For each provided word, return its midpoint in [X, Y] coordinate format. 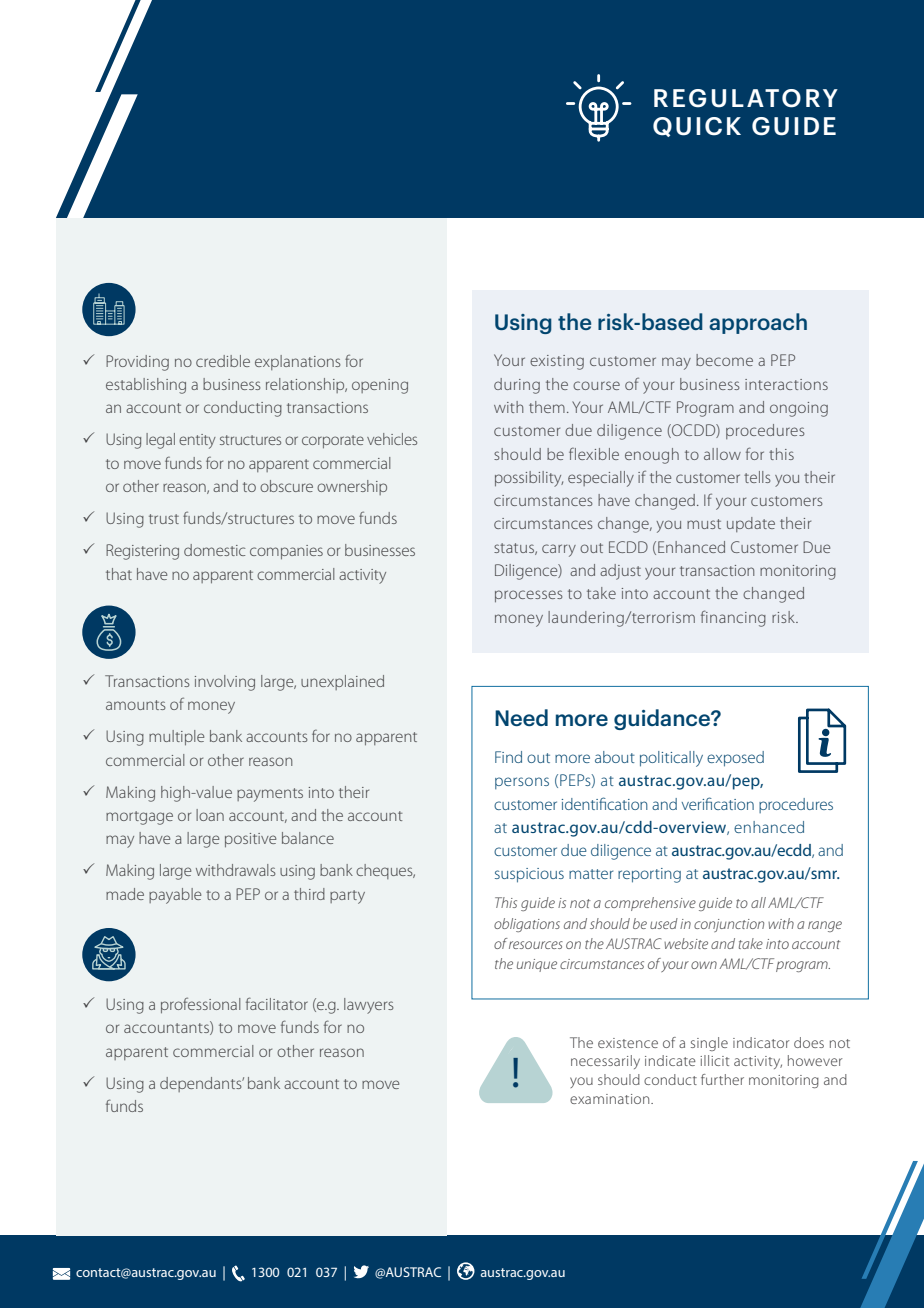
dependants [202, 1084]
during [517, 386]
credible [223, 361]
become [724, 360]
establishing [146, 386]
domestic [214, 550]
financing [733, 618]
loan [210, 815]
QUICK [697, 127]
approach [758, 323]
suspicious [529, 875]
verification [718, 803]
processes [529, 596]
